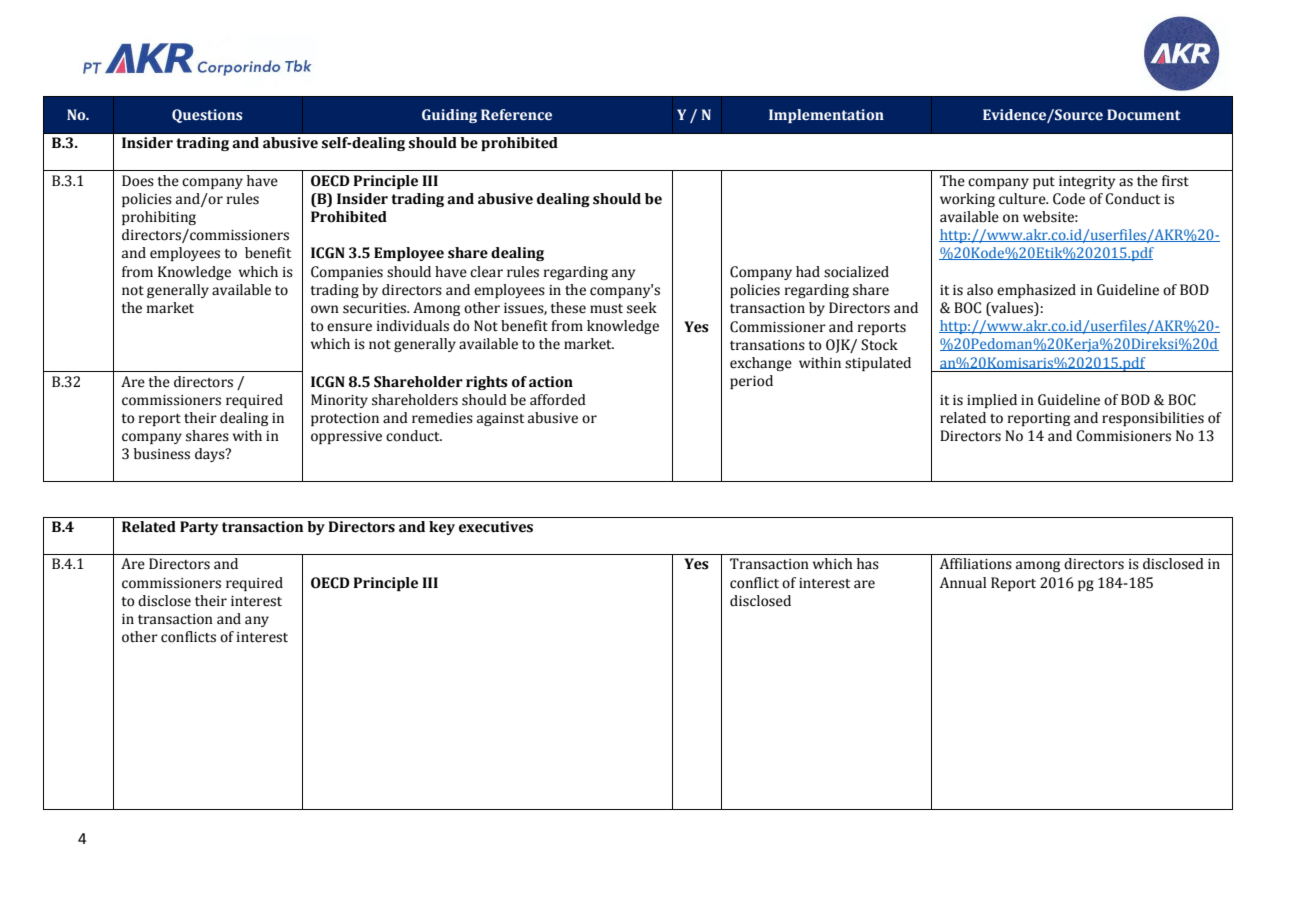  What do you see at coordinates (879, 345) in the screenshot?
I see `Stock` at bounding box center [879, 345].
